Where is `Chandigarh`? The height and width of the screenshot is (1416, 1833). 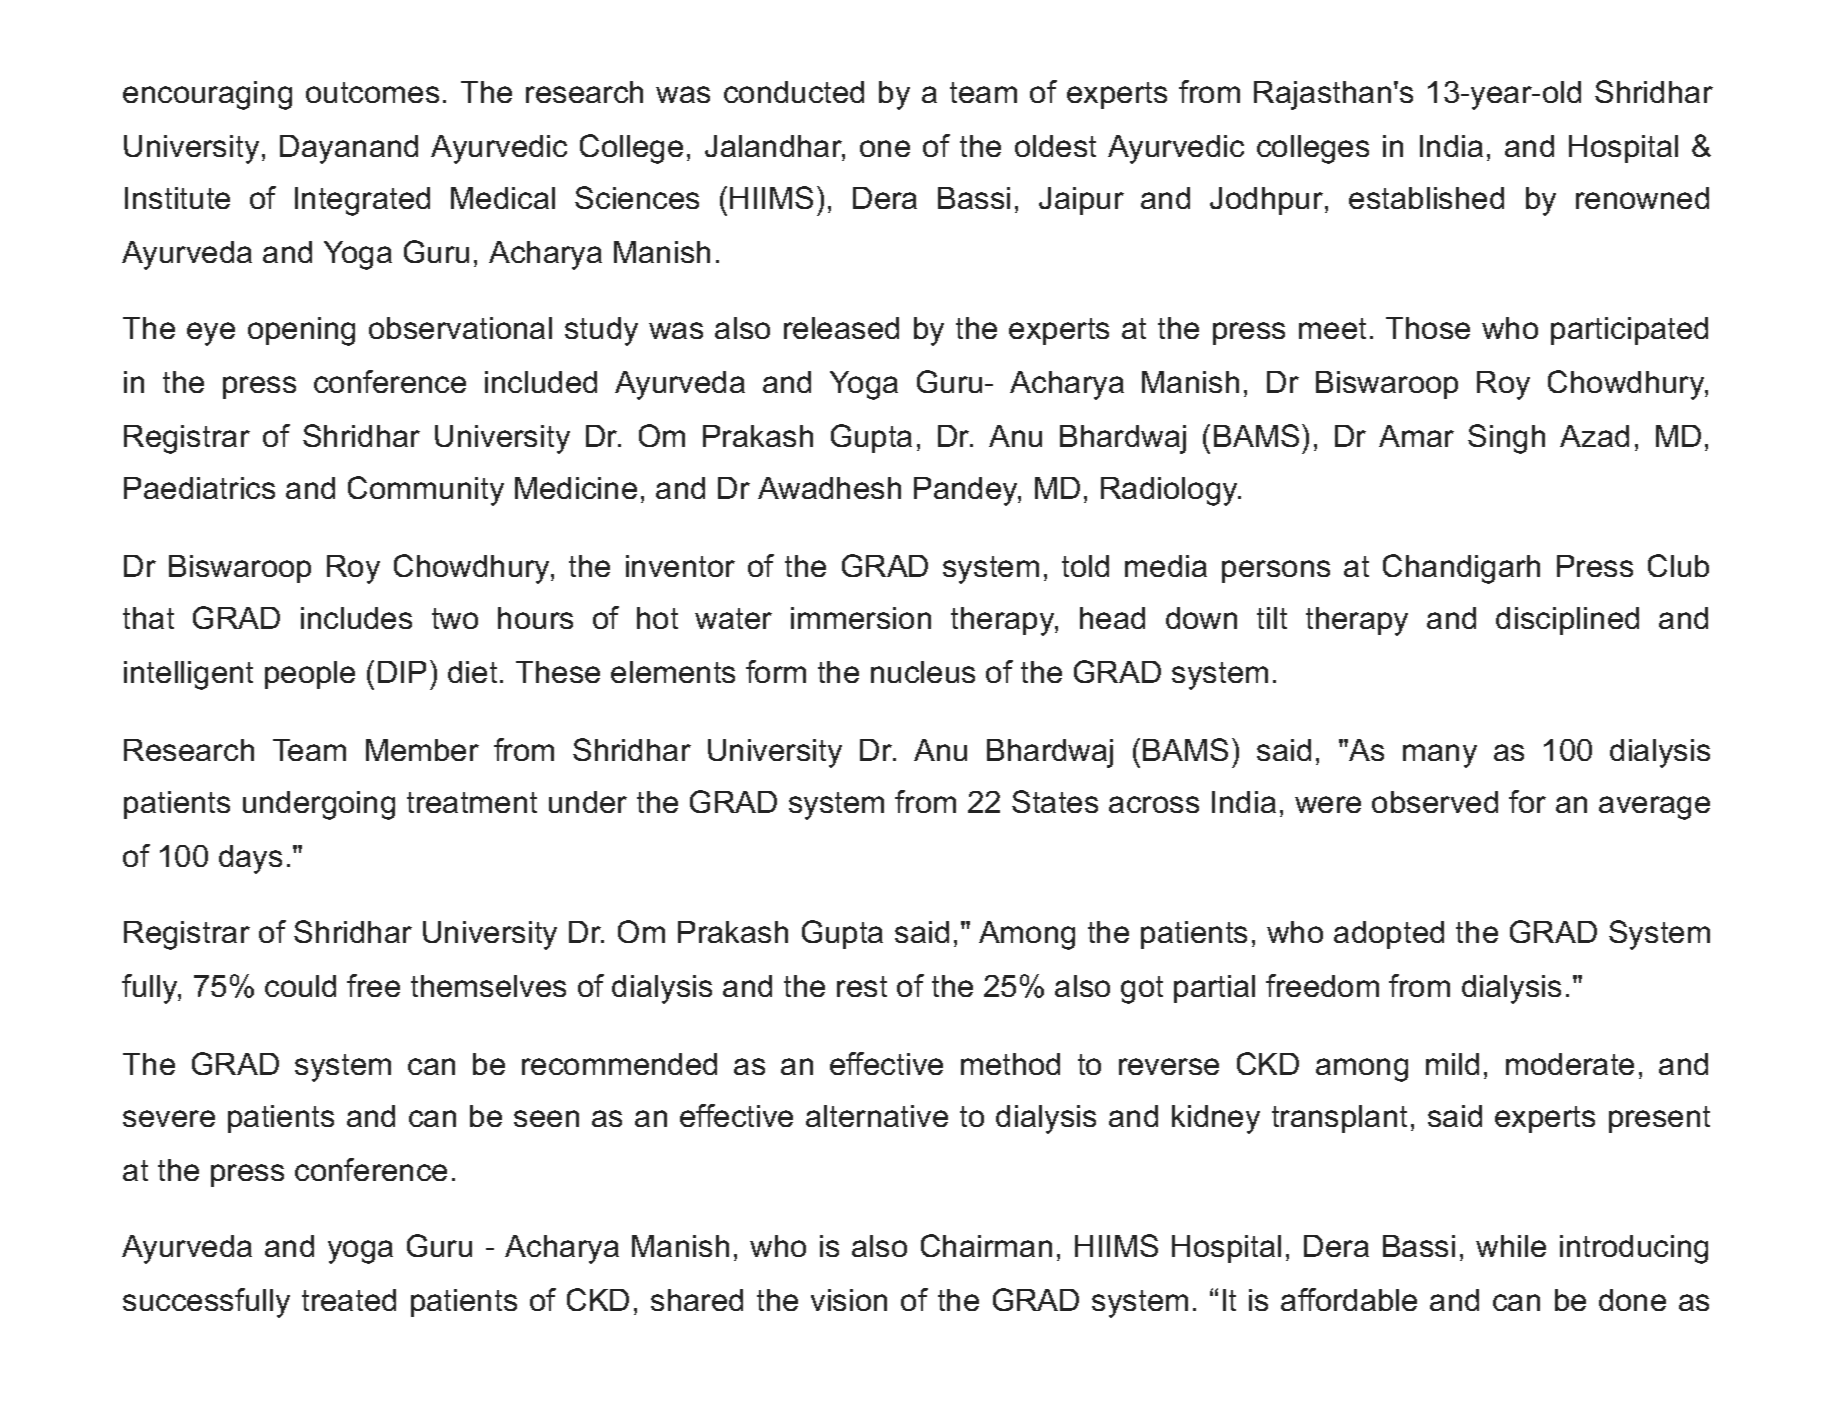 Chandigarh is located at coordinates (1461, 569).
